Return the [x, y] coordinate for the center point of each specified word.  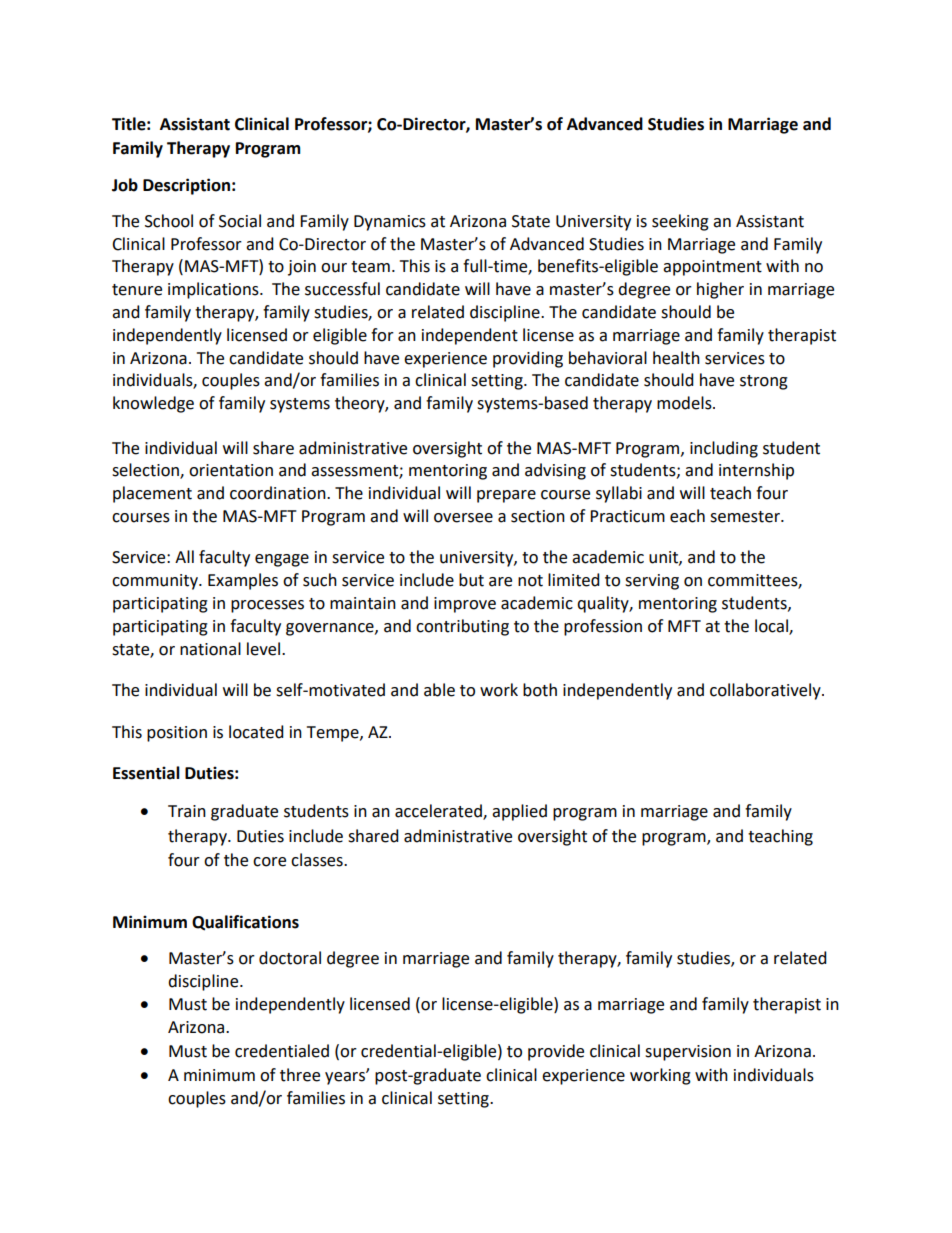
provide [556, 1052]
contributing [462, 627]
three [300, 1075]
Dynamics [390, 223]
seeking [680, 222]
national [210, 649]
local [772, 626]
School [169, 221]
